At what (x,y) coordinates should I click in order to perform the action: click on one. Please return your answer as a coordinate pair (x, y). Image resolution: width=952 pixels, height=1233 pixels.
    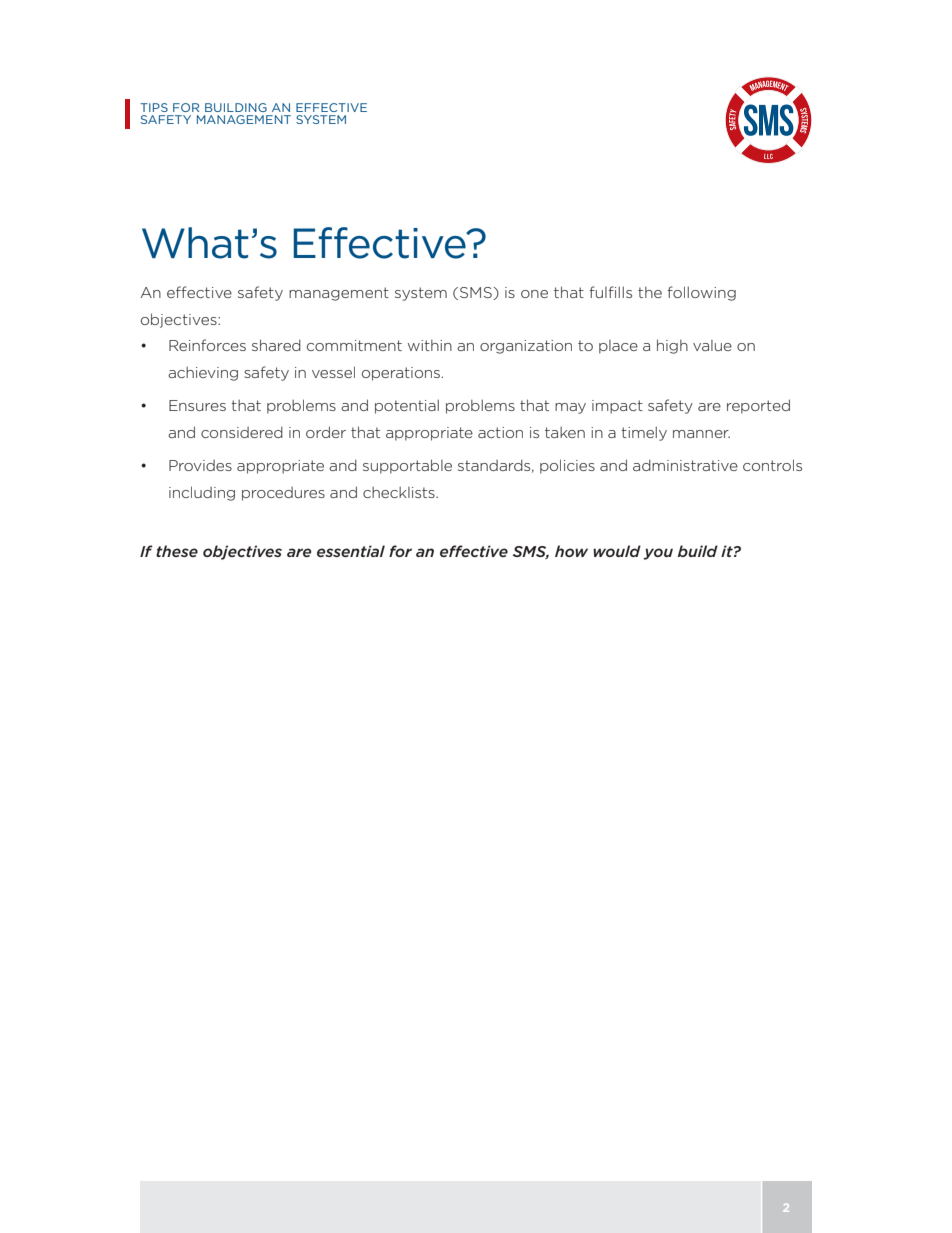
    Looking at the image, I should click on (534, 294).
